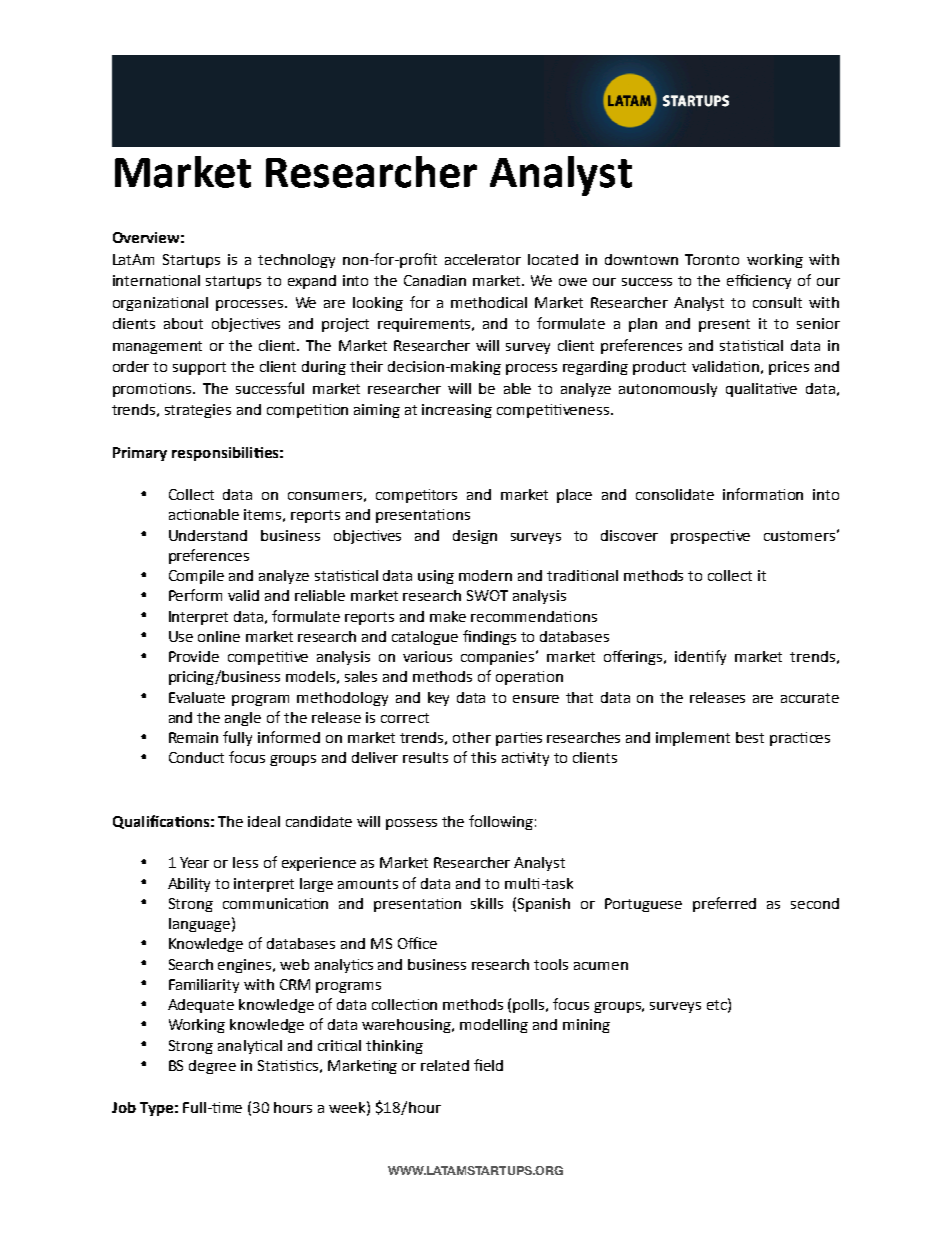 The height and width of the image is (1233, 952). Describe the element at coordinates (586, 1026) in the image. I see `mining` at that location.
